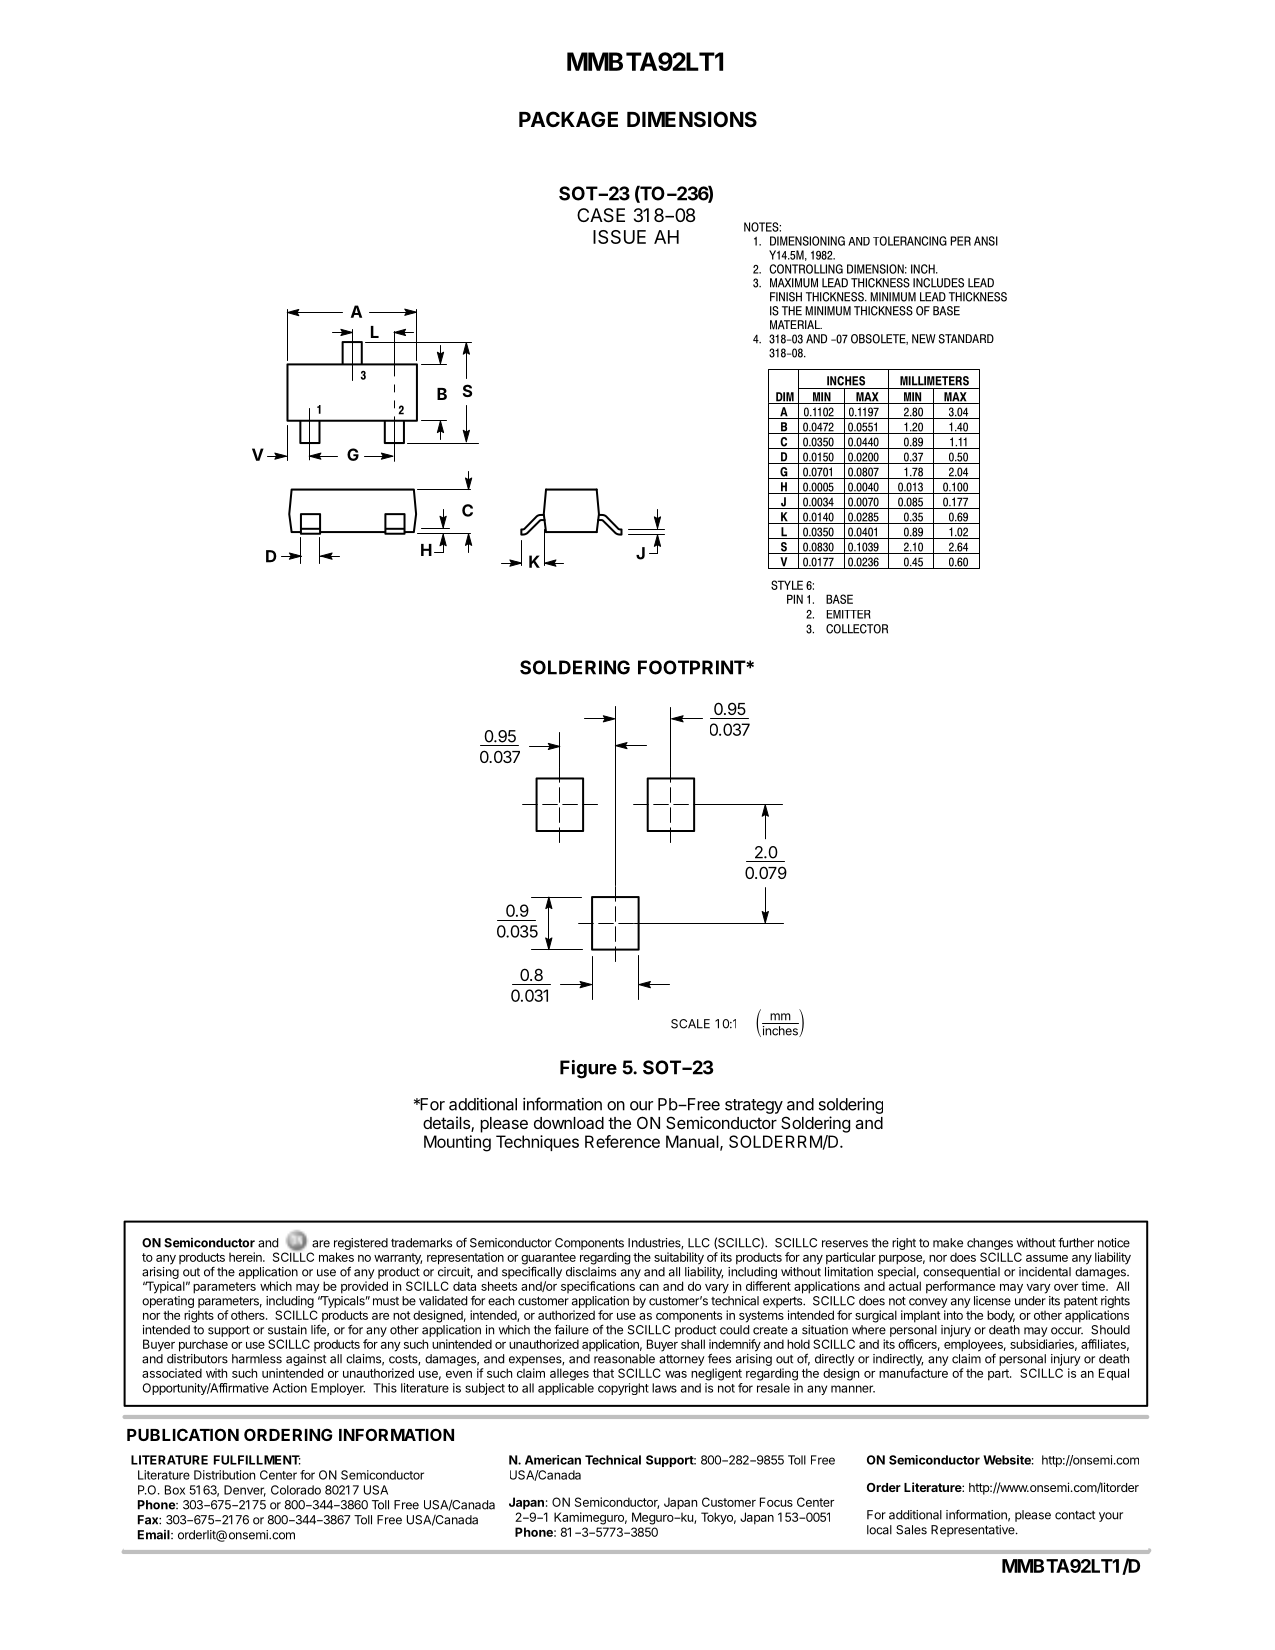  What do you see at coordinates (447, 1124) in the screenshot?
I see `details` at bounding box center [447, 1124].
